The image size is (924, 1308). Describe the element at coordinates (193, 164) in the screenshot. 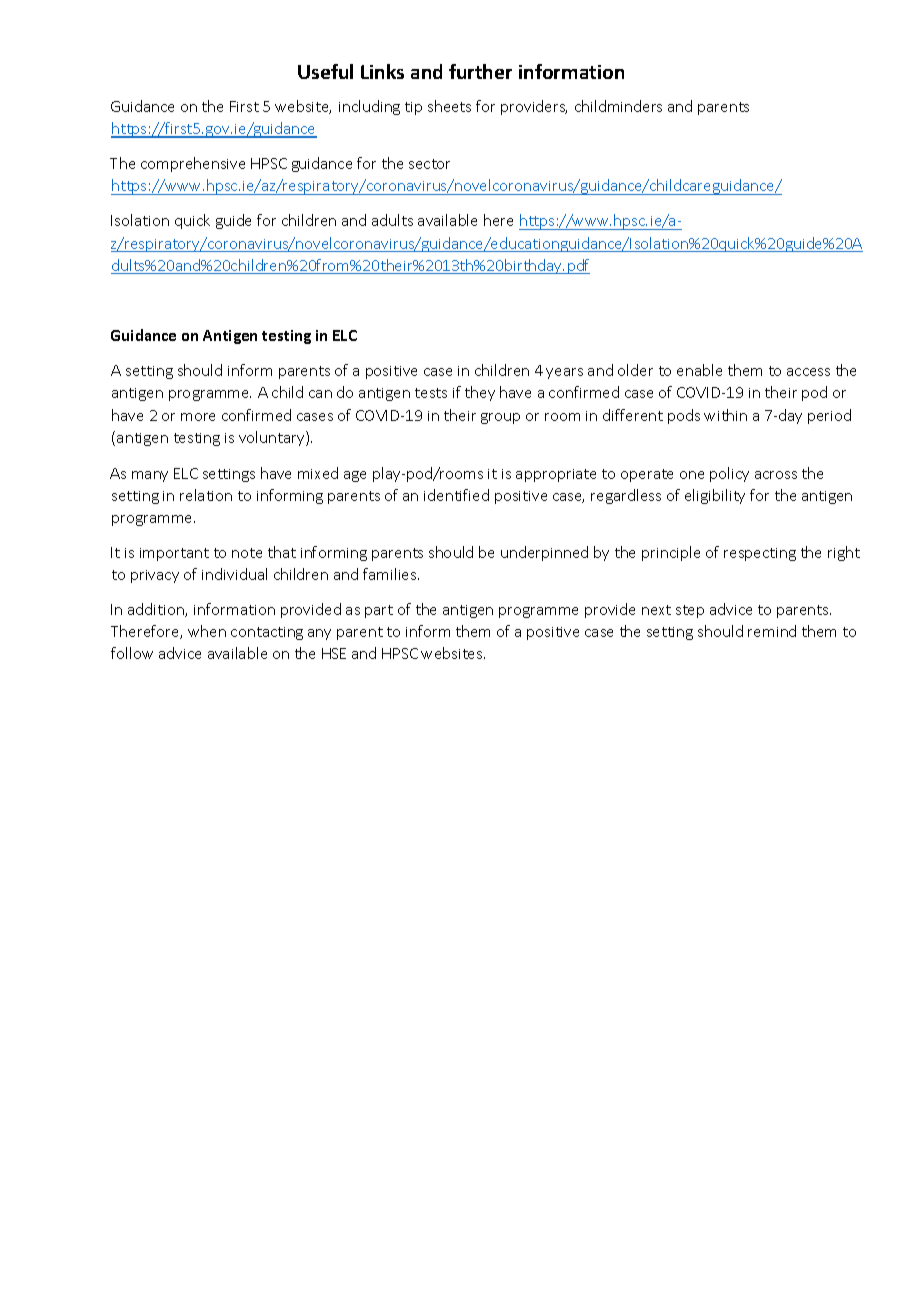

I see `comprehensive` at that location.
